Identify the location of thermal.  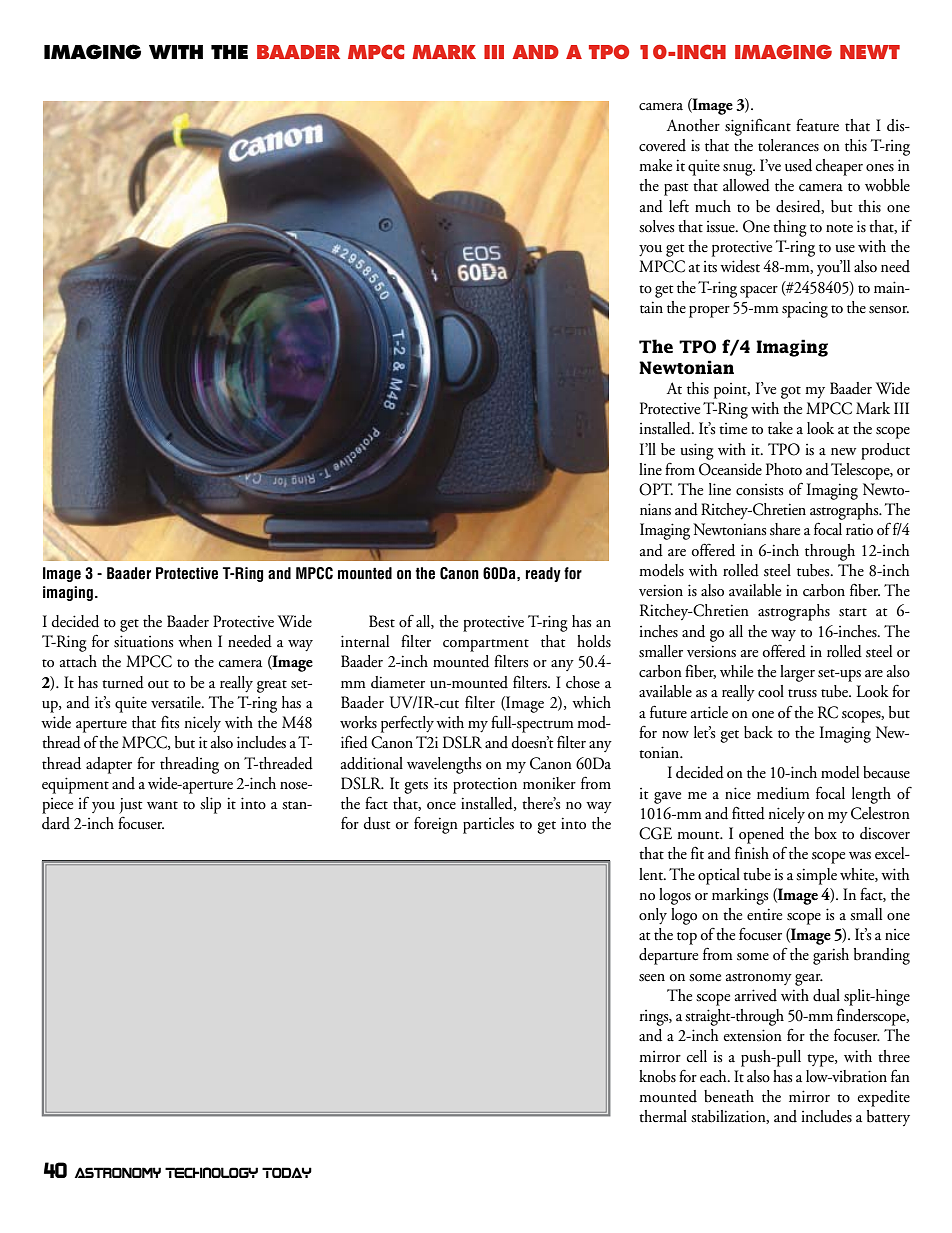
(663, 1116).
